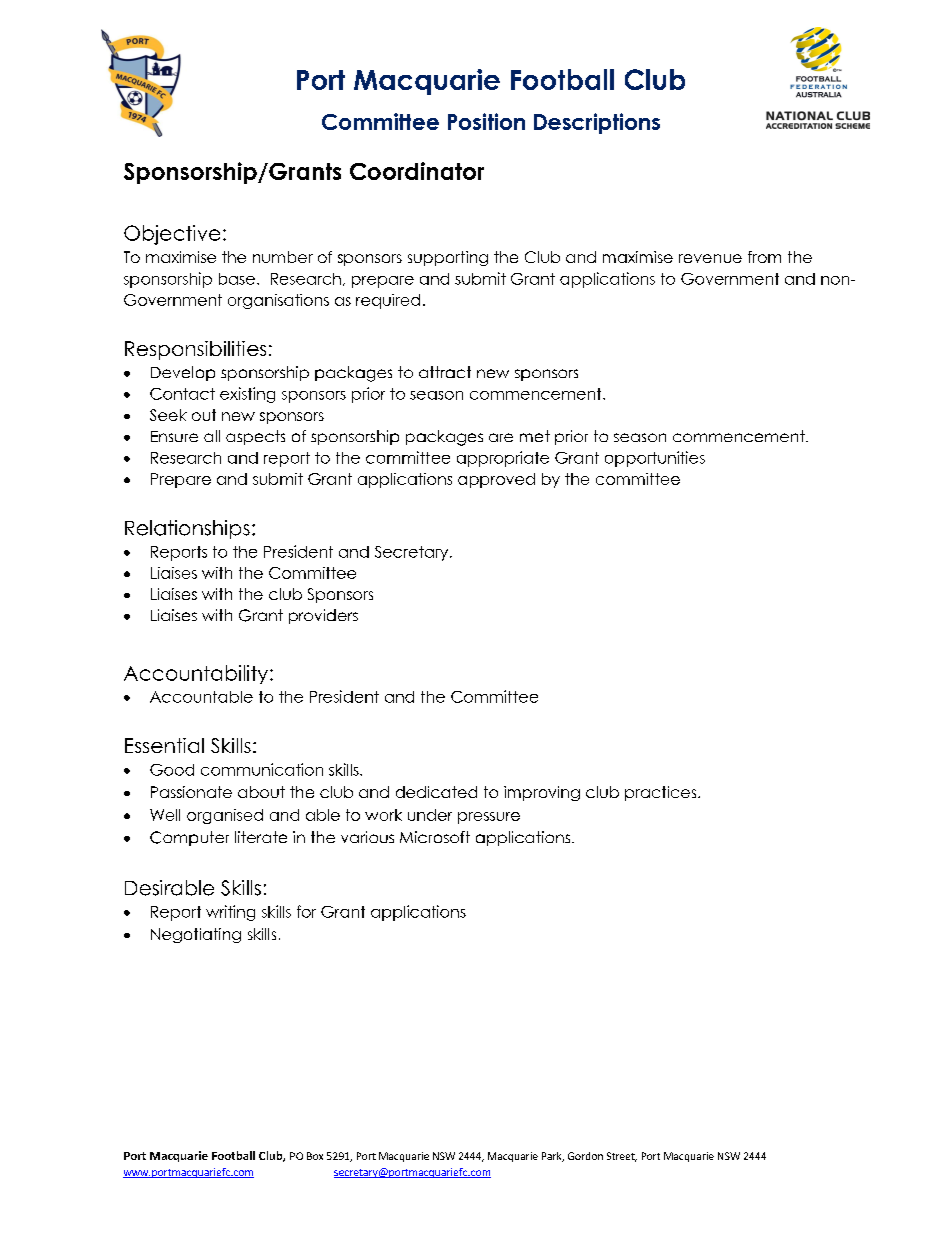 The height and width of the screenshot is (1233, 952). Describe the element at coordinates (535, 436) in the screenshot. I see `met` at that location.
